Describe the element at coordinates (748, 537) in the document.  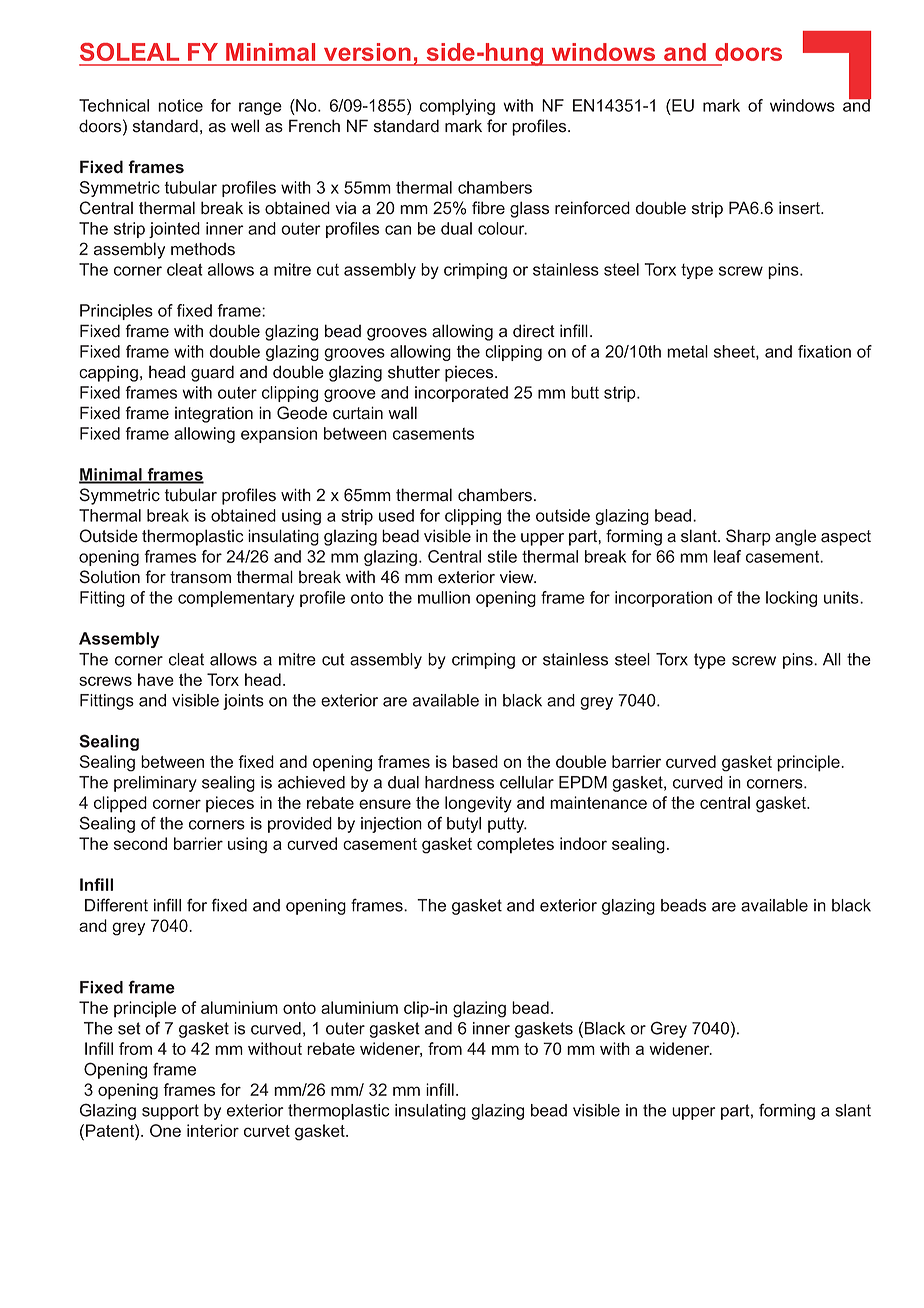
I see `Sharp` at that location.
